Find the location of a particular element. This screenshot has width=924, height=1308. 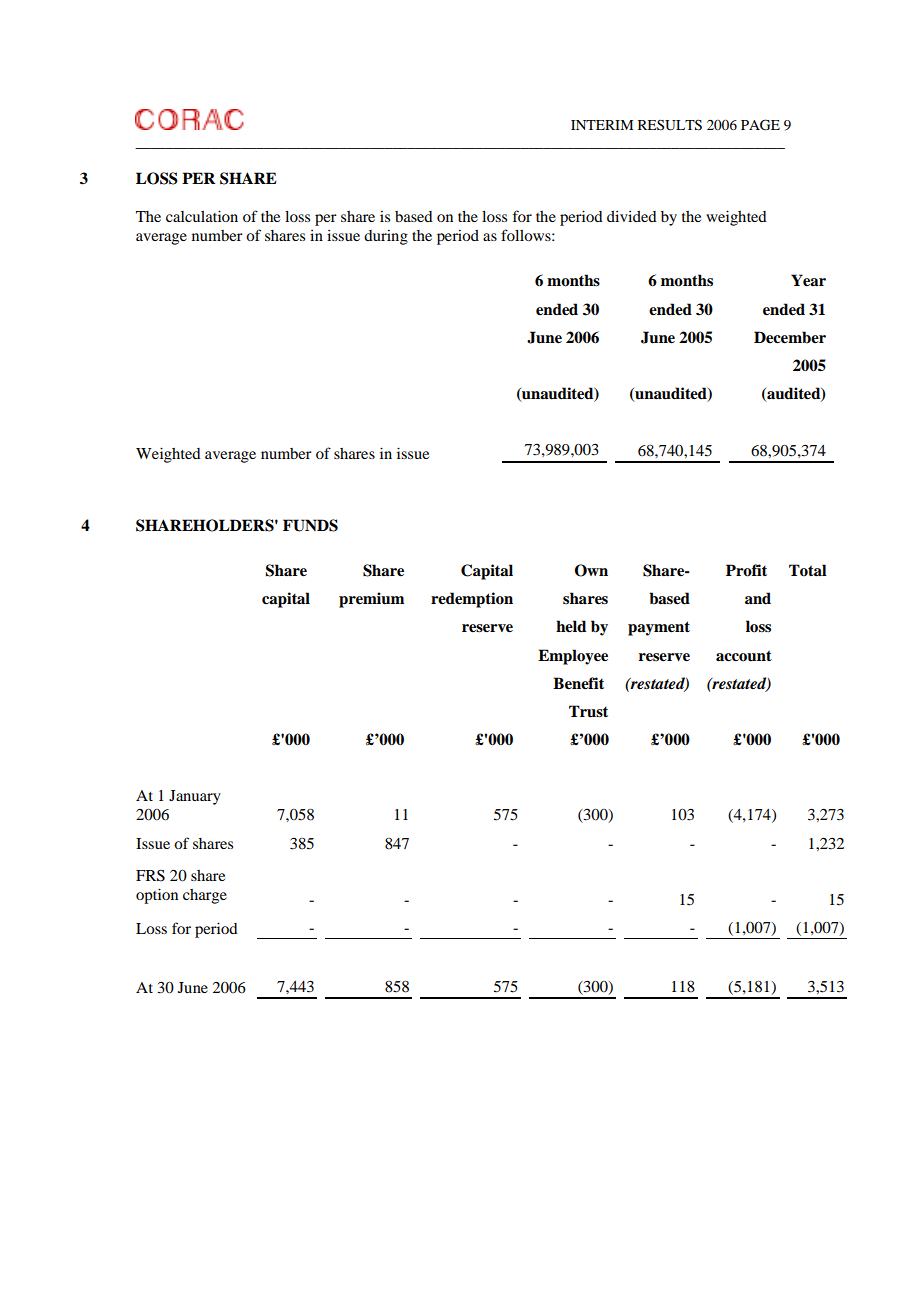

premium is located at coordinates (371, 600).
